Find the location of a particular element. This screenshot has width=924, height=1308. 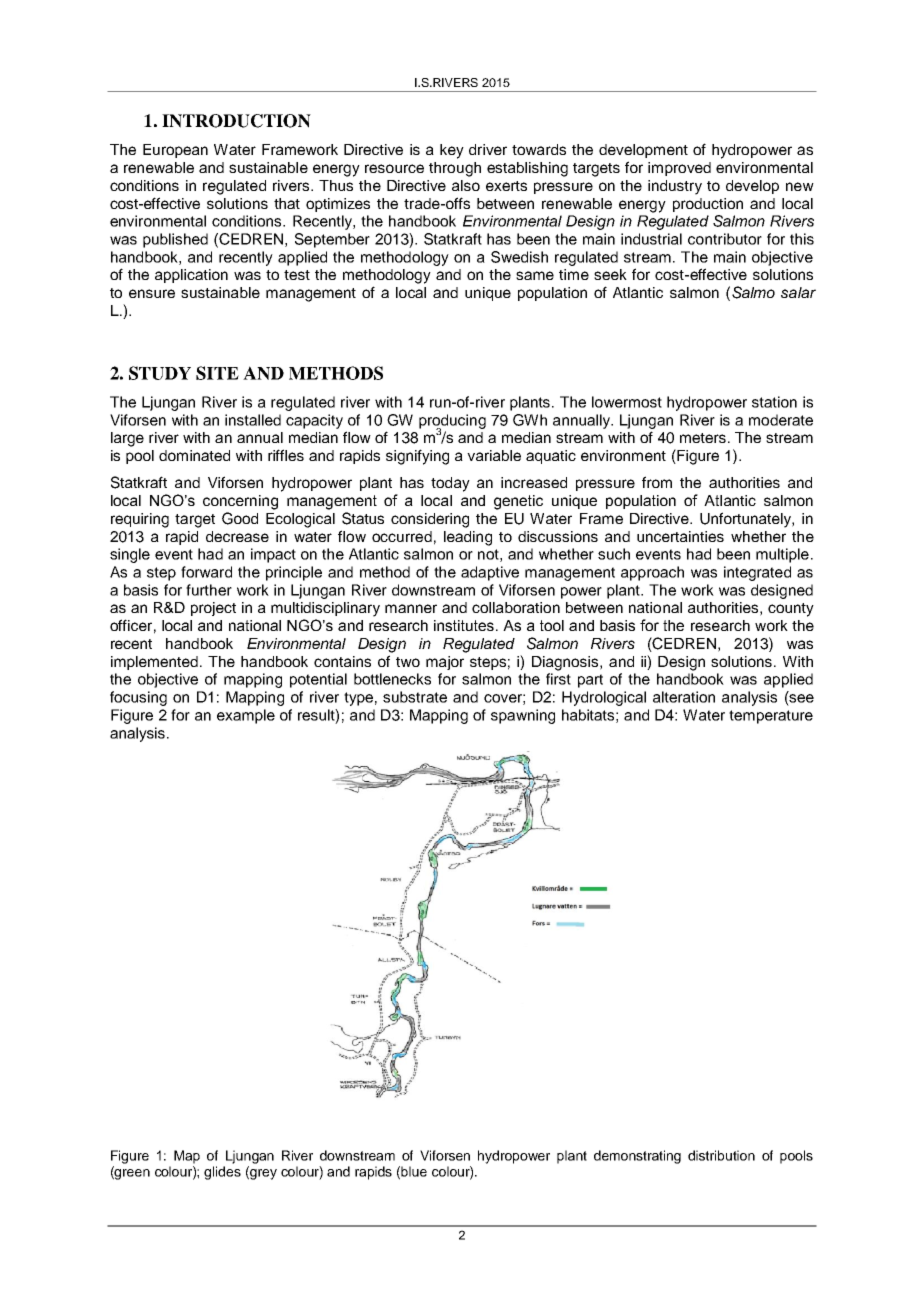

improved is located at coordinates (679, 169).
